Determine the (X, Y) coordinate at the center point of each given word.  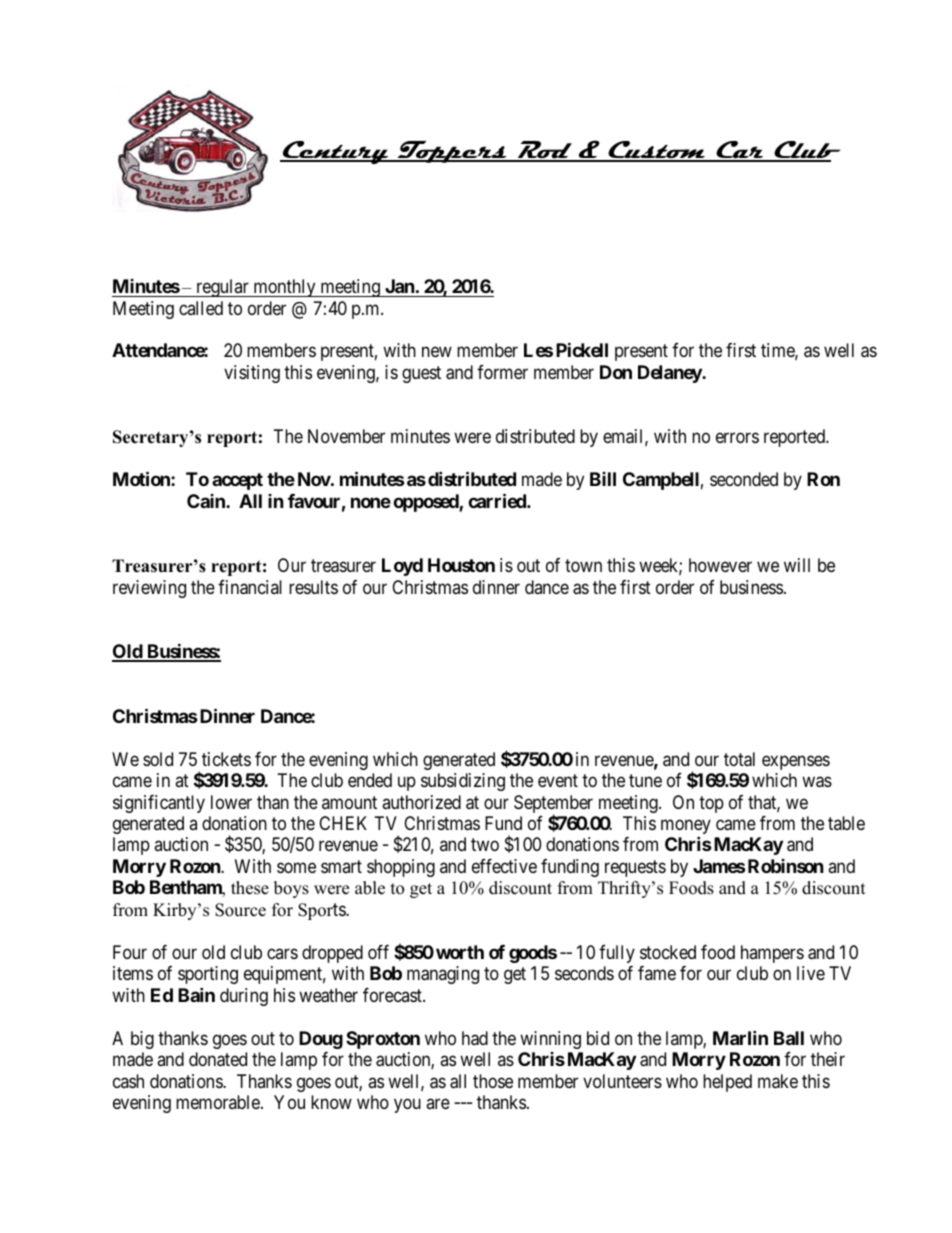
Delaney (670, 374)
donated (218, 1059)
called (201, 308)
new (437, 352)
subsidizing (463, 782)
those (493, 1081)
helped (727, 1083)
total (739, 759)
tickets (226, 759)
